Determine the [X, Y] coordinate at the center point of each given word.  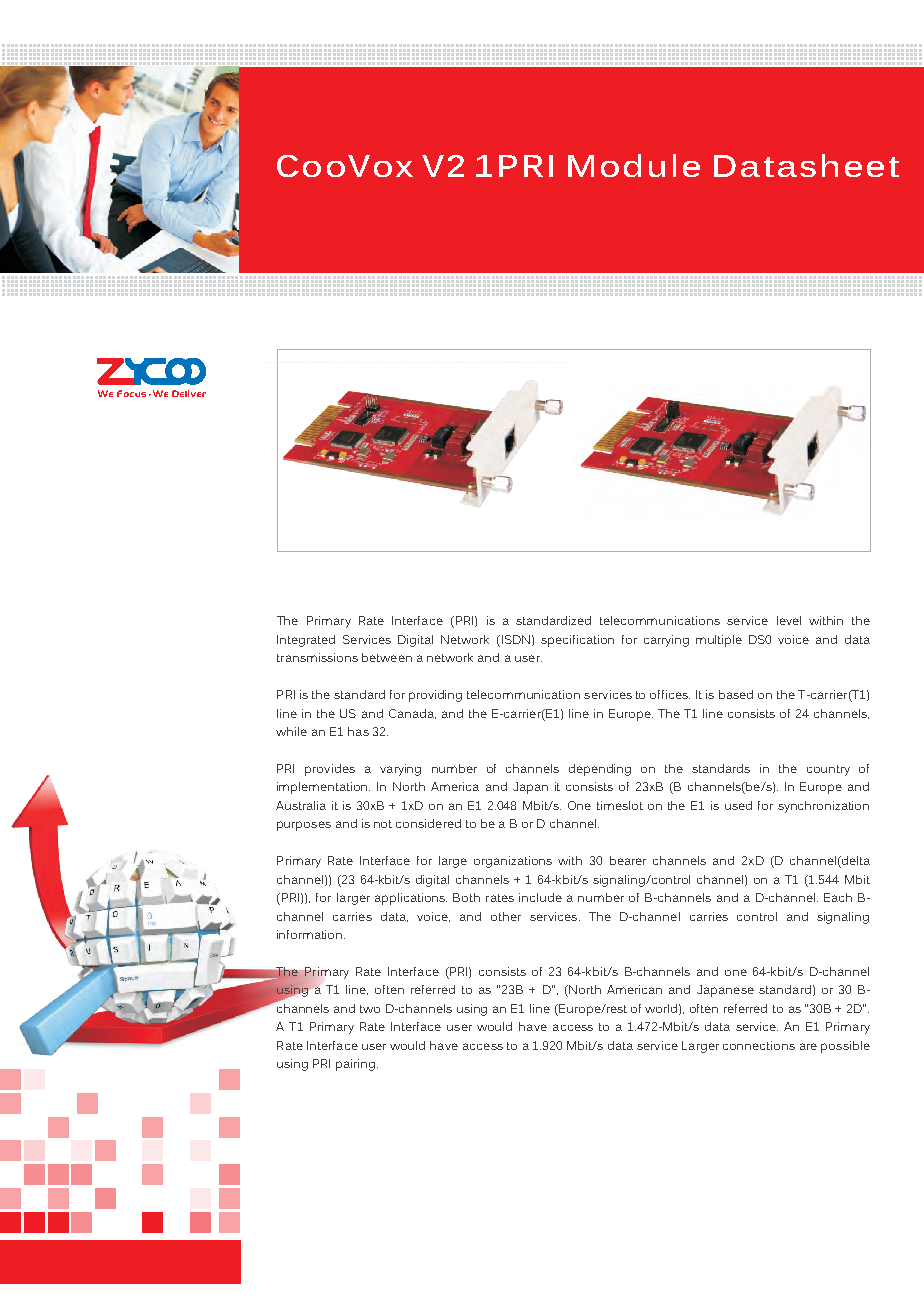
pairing [355, 1065]
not [383, 824]
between [387, 657]
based [736, 694]
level [789, 620]
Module [634, 165]
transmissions [317, 657]
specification [577, 641]
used [738, 805]
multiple [719, 641]
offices [670, 694]
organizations [513, 862]
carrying [666, 641]
